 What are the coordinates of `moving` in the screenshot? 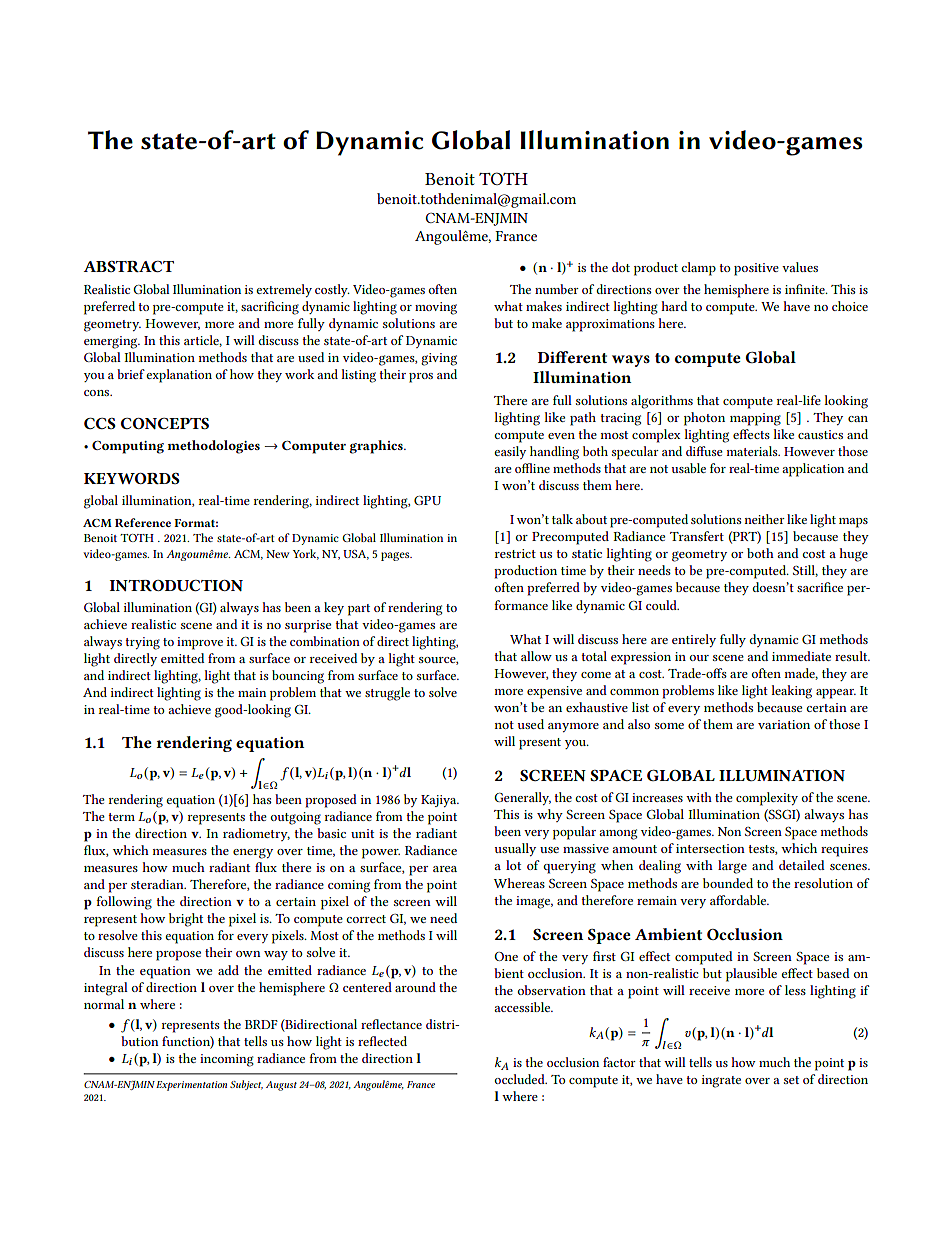 It's located at (436, 308).
